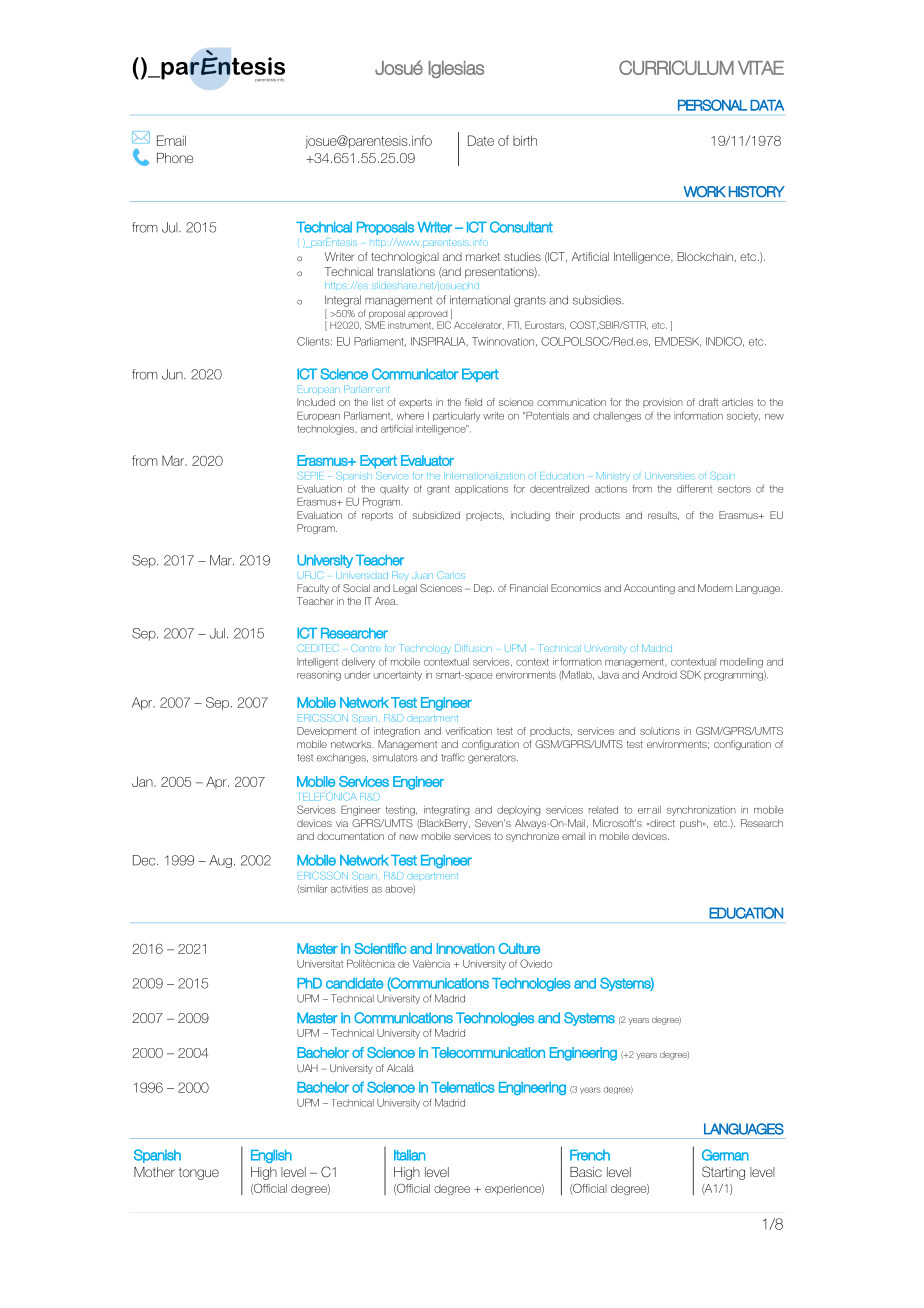 Image resolution: width=924 pixels, height=1308 pixels. What do you see at coordinates (143, 781) in the image?
I see `Jan` at bounding box center [143, 781].
